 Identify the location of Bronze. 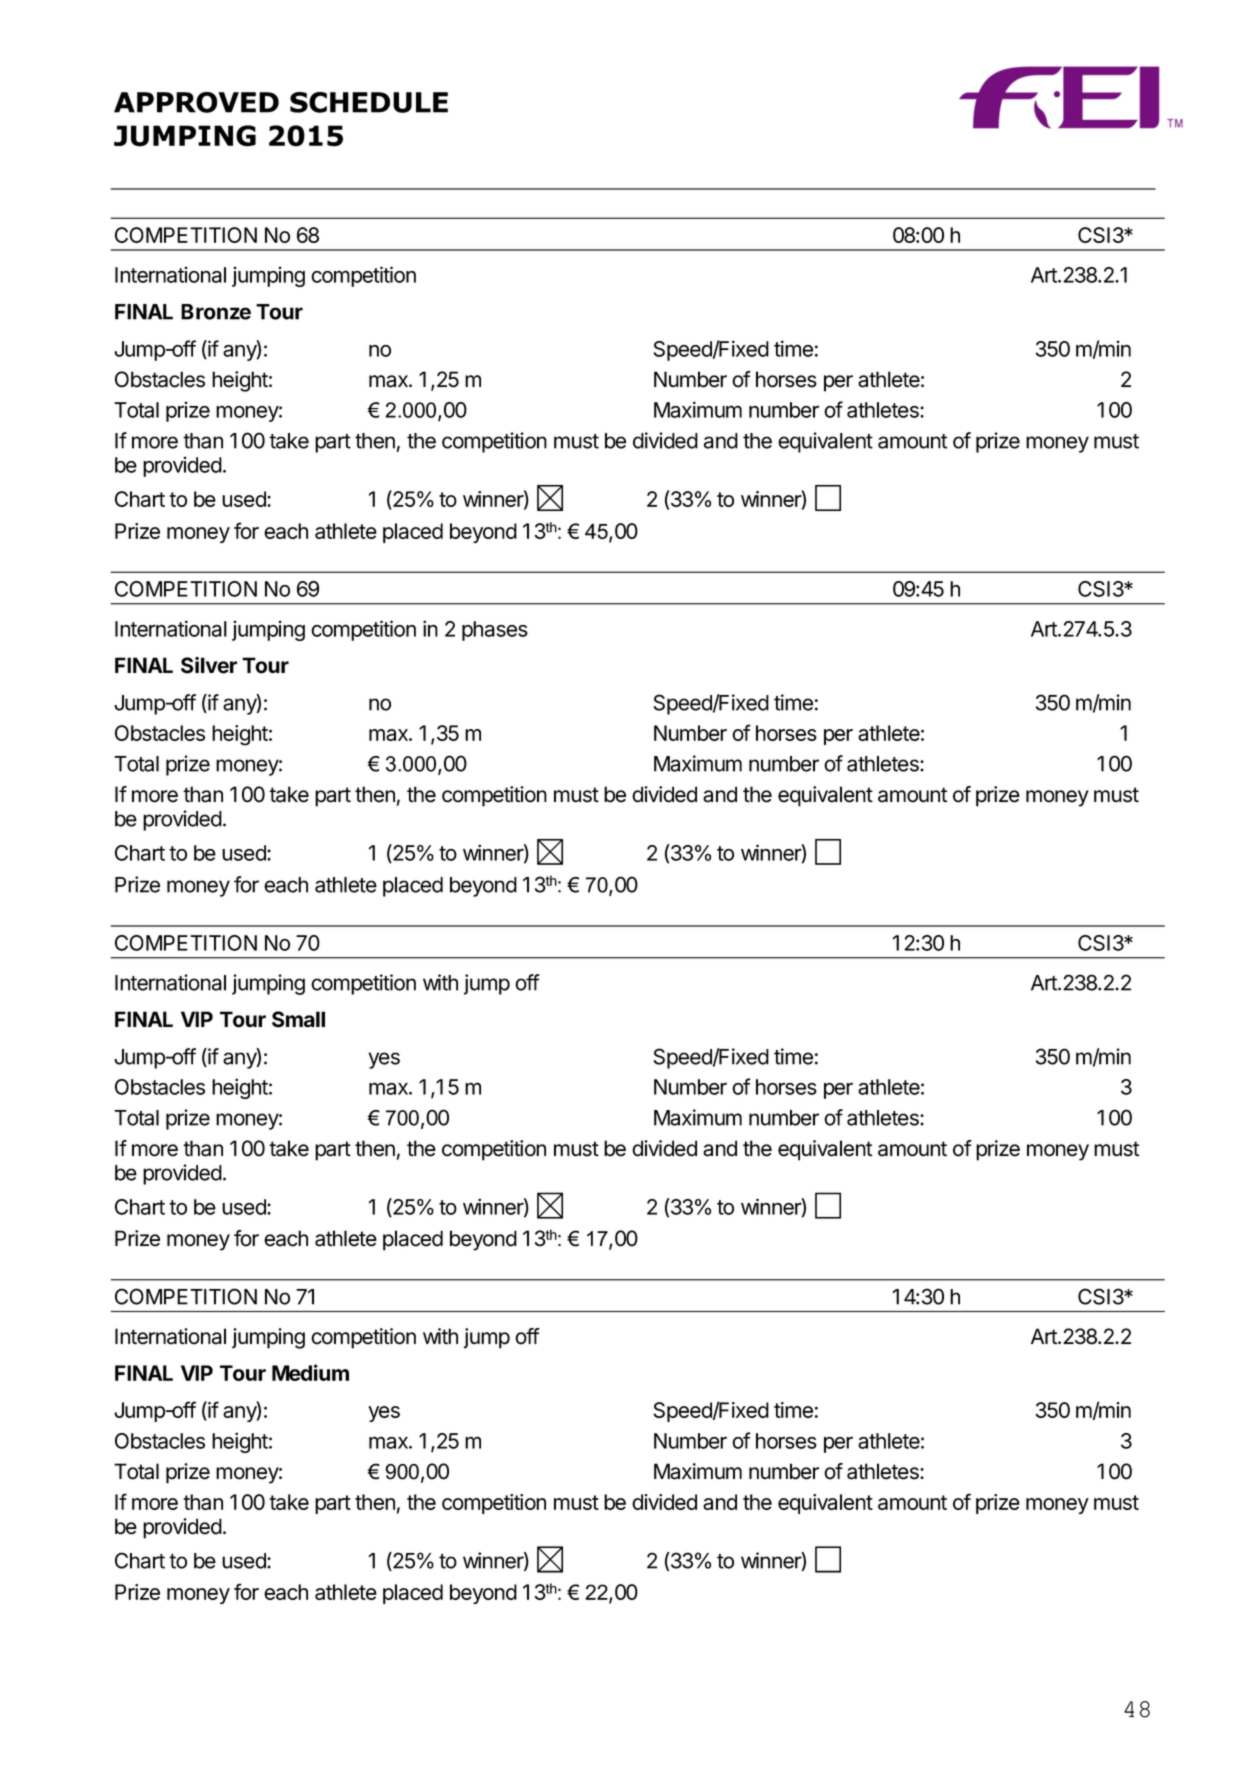
(216, 312).
